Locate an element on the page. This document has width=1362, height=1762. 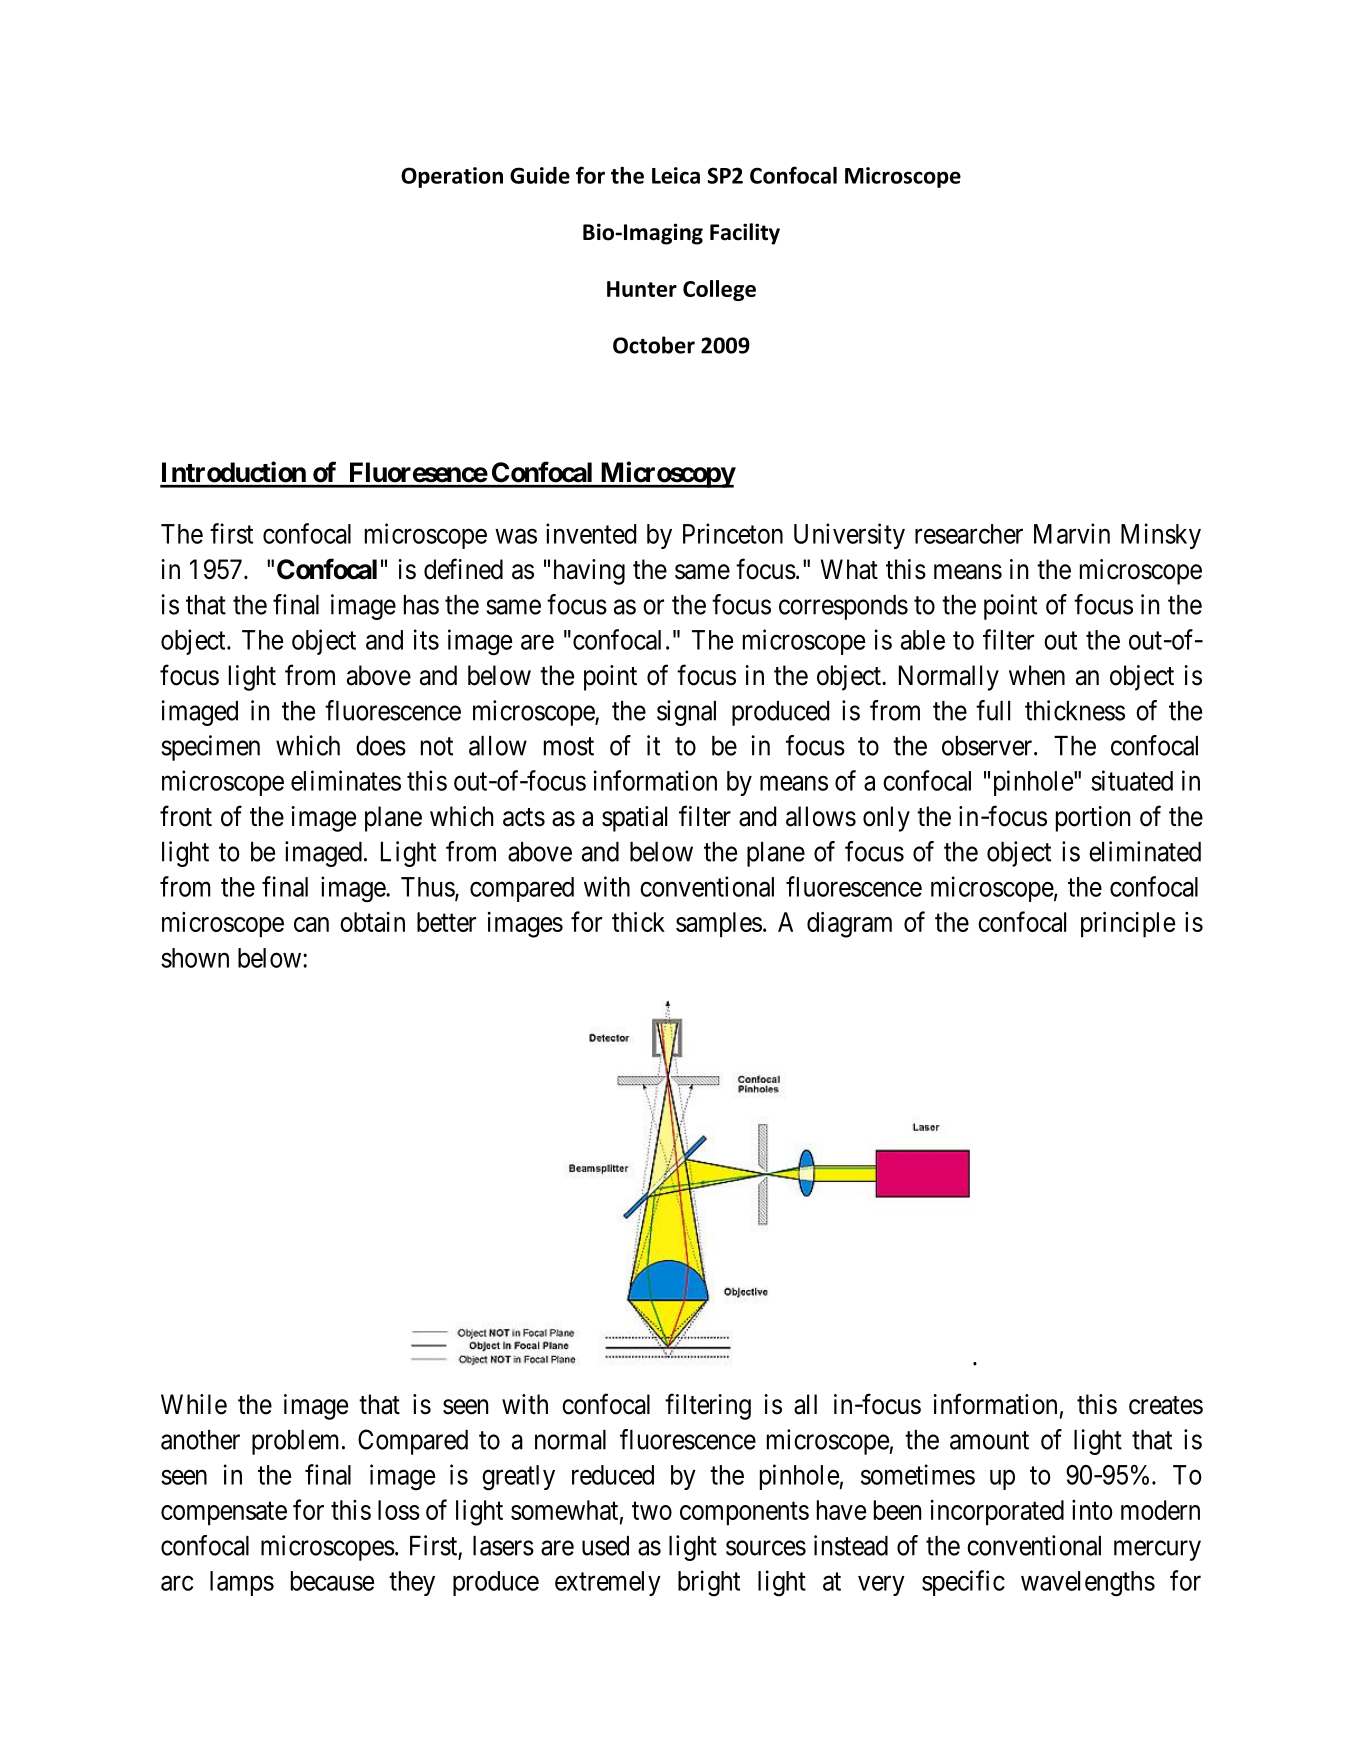
samples is located at coordinates (719, 925).
